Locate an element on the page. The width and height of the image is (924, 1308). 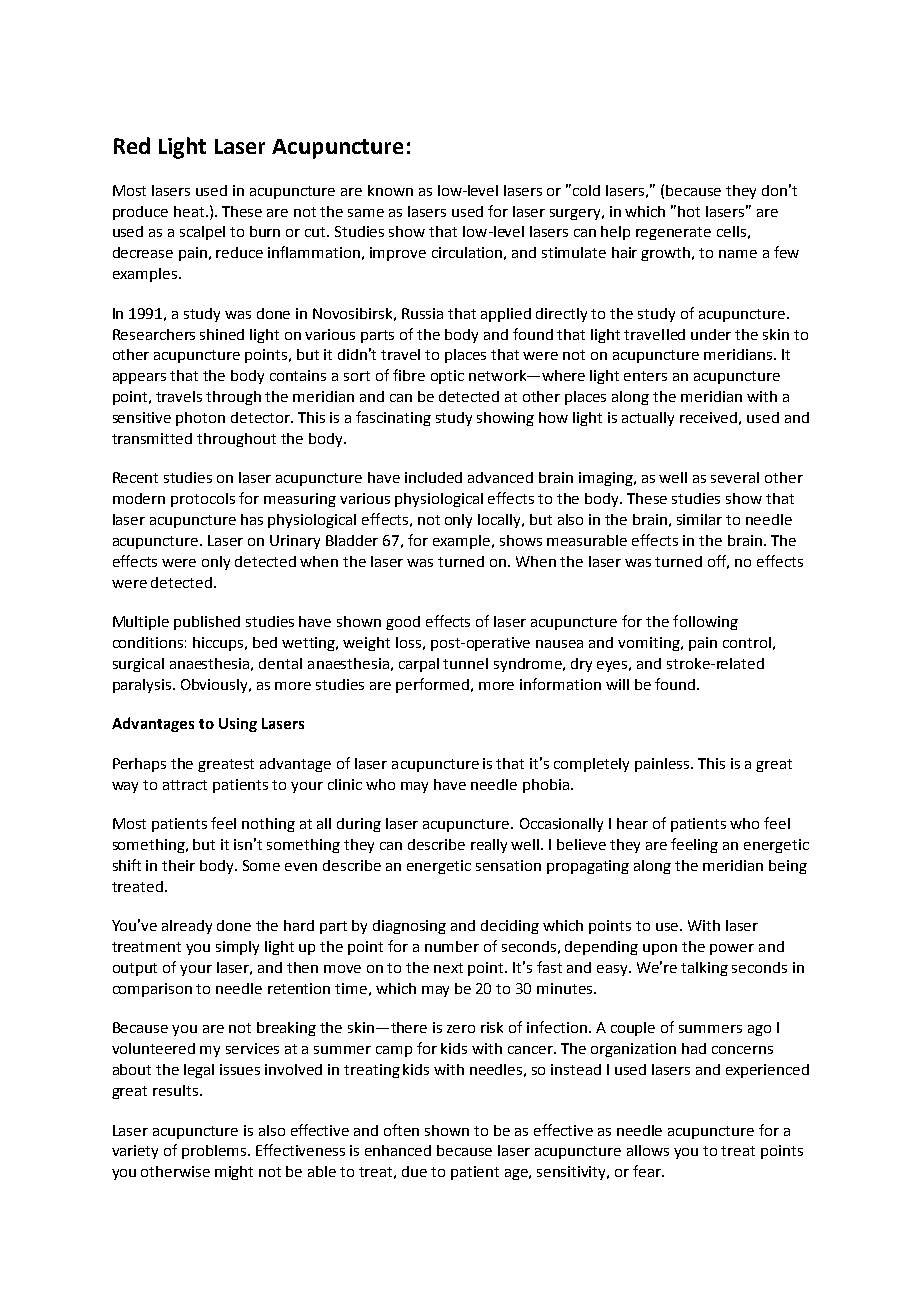
cells is located at coordinates (731, 231).
